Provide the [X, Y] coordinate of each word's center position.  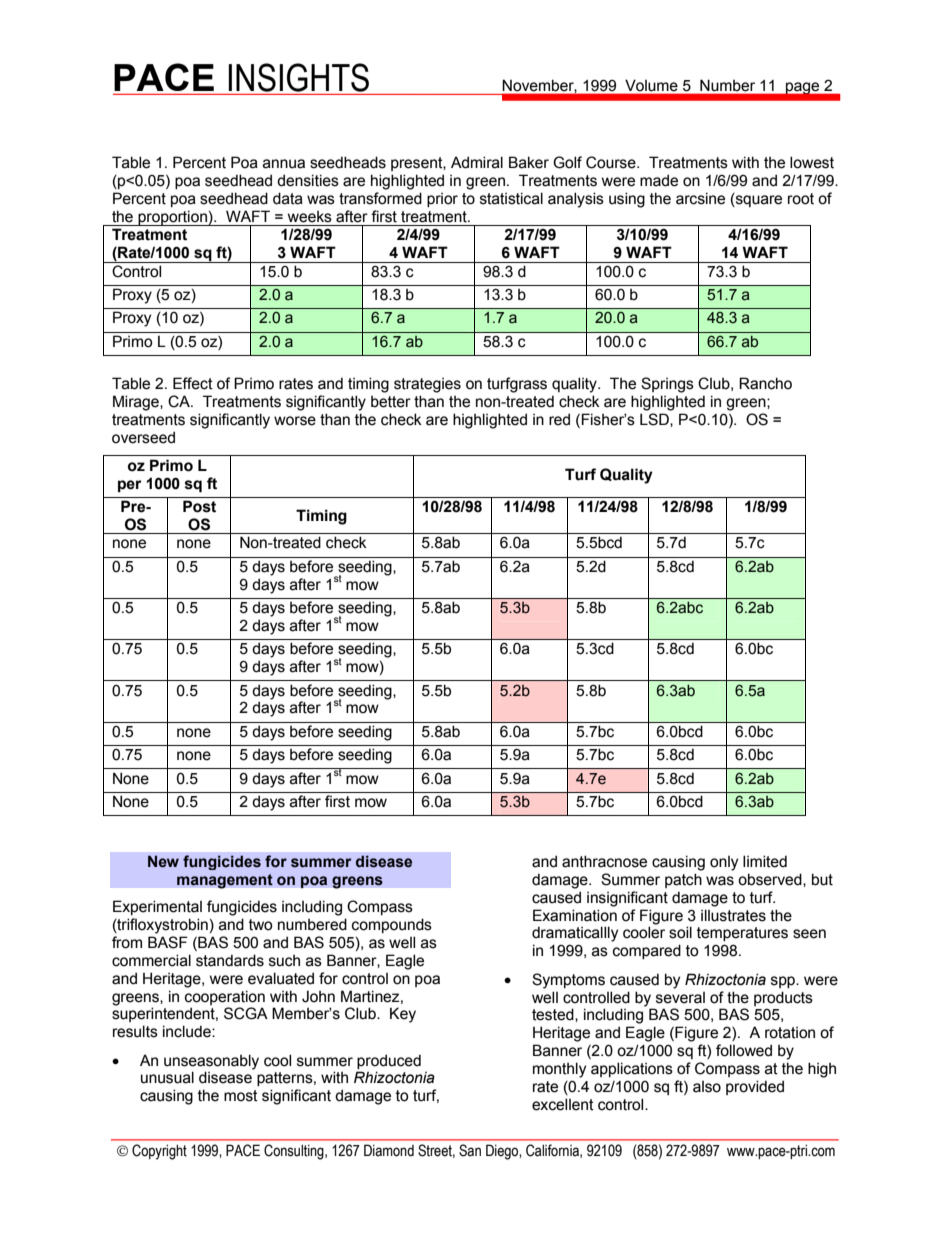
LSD [655, 420]
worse [295, 421]
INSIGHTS [298, 77]
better [391, 402]
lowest [812, 162]
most [241, 1096]
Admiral [477, 162]
